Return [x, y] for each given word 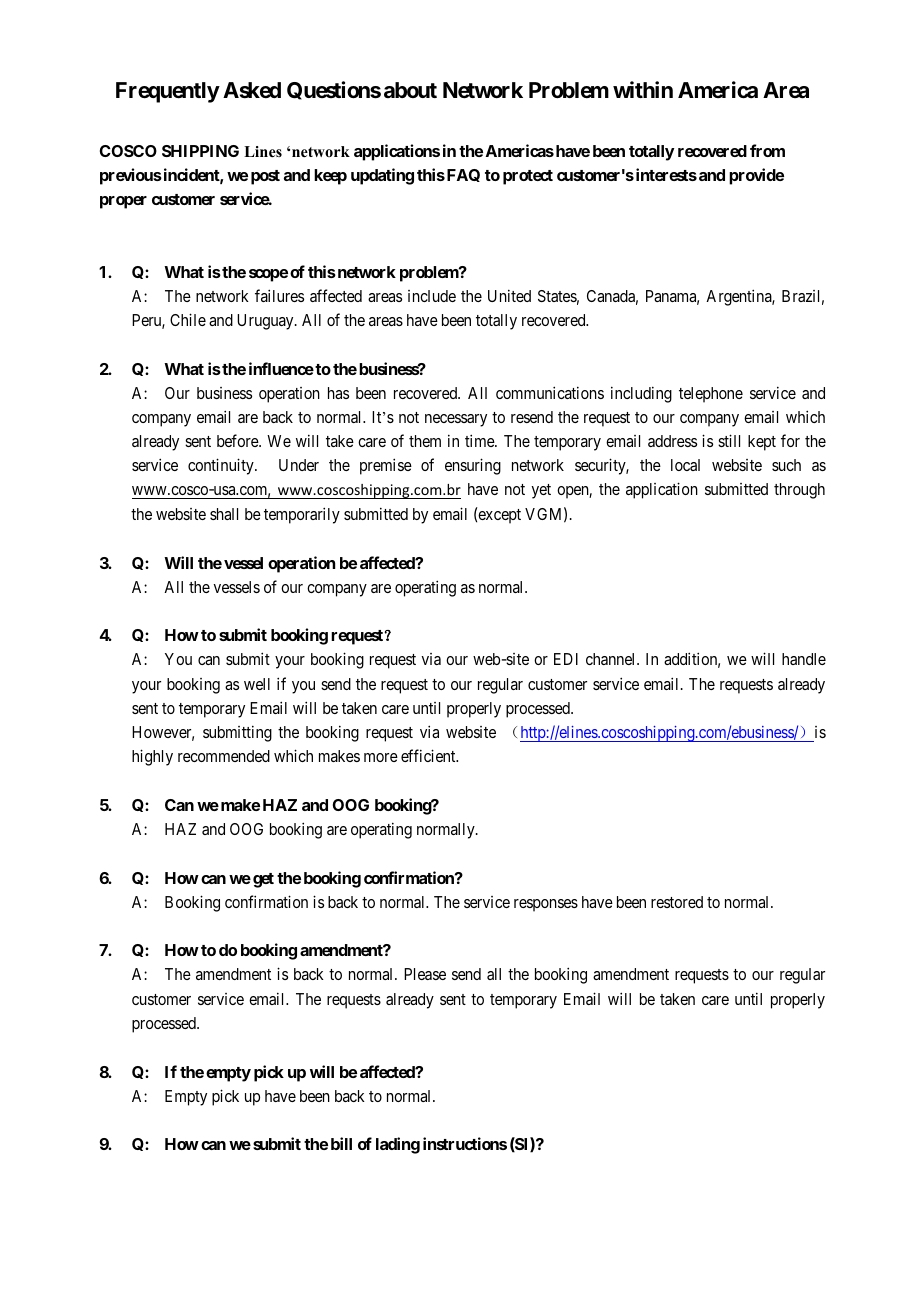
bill [341, 1143]
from [767, 150]
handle [804, 659]
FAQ [462, 175]
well [257, 684]
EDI [566, 659]
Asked [252, 90]
